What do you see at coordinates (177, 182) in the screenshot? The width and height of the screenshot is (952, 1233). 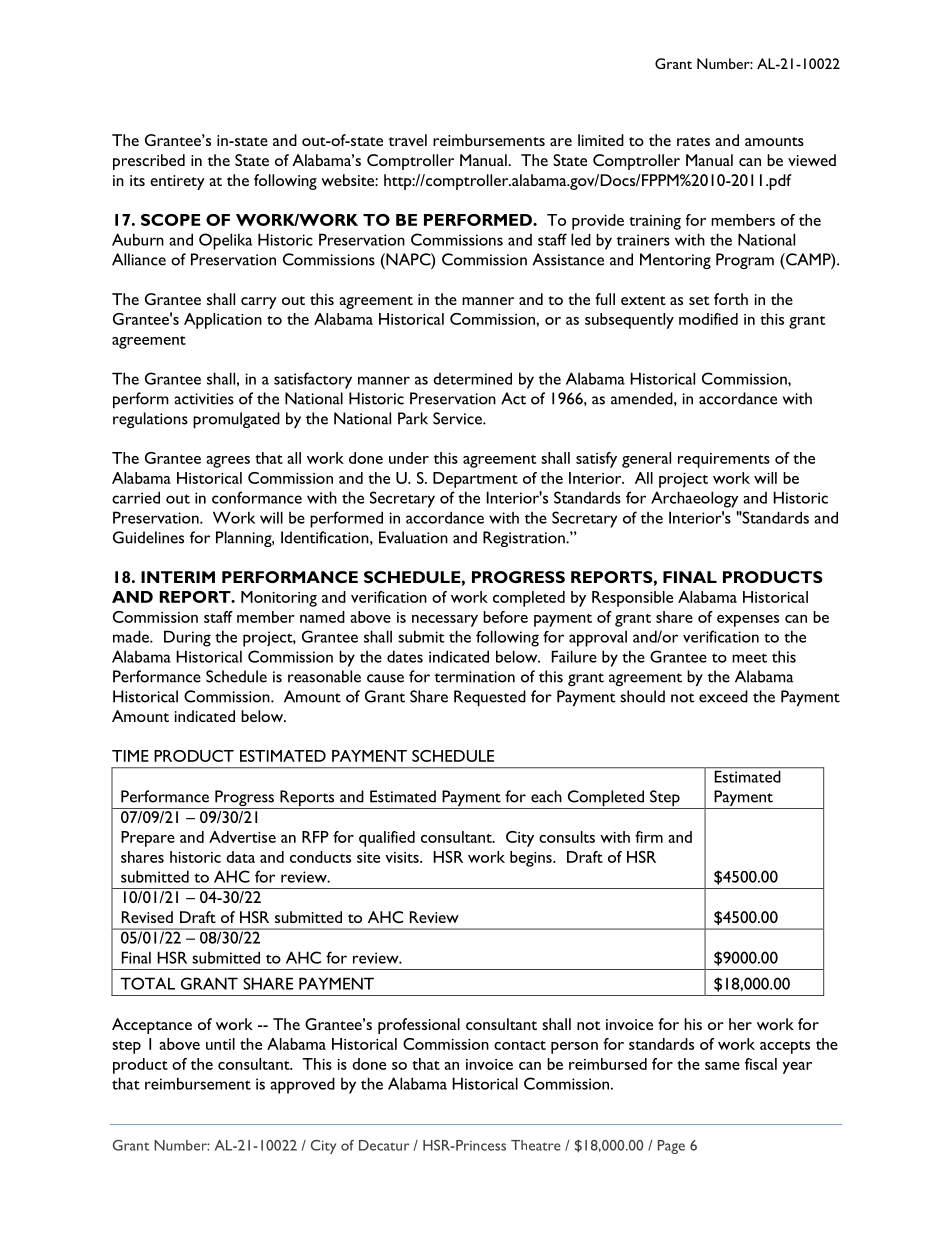 I see `entirety` at bounding box center [177, 182].
